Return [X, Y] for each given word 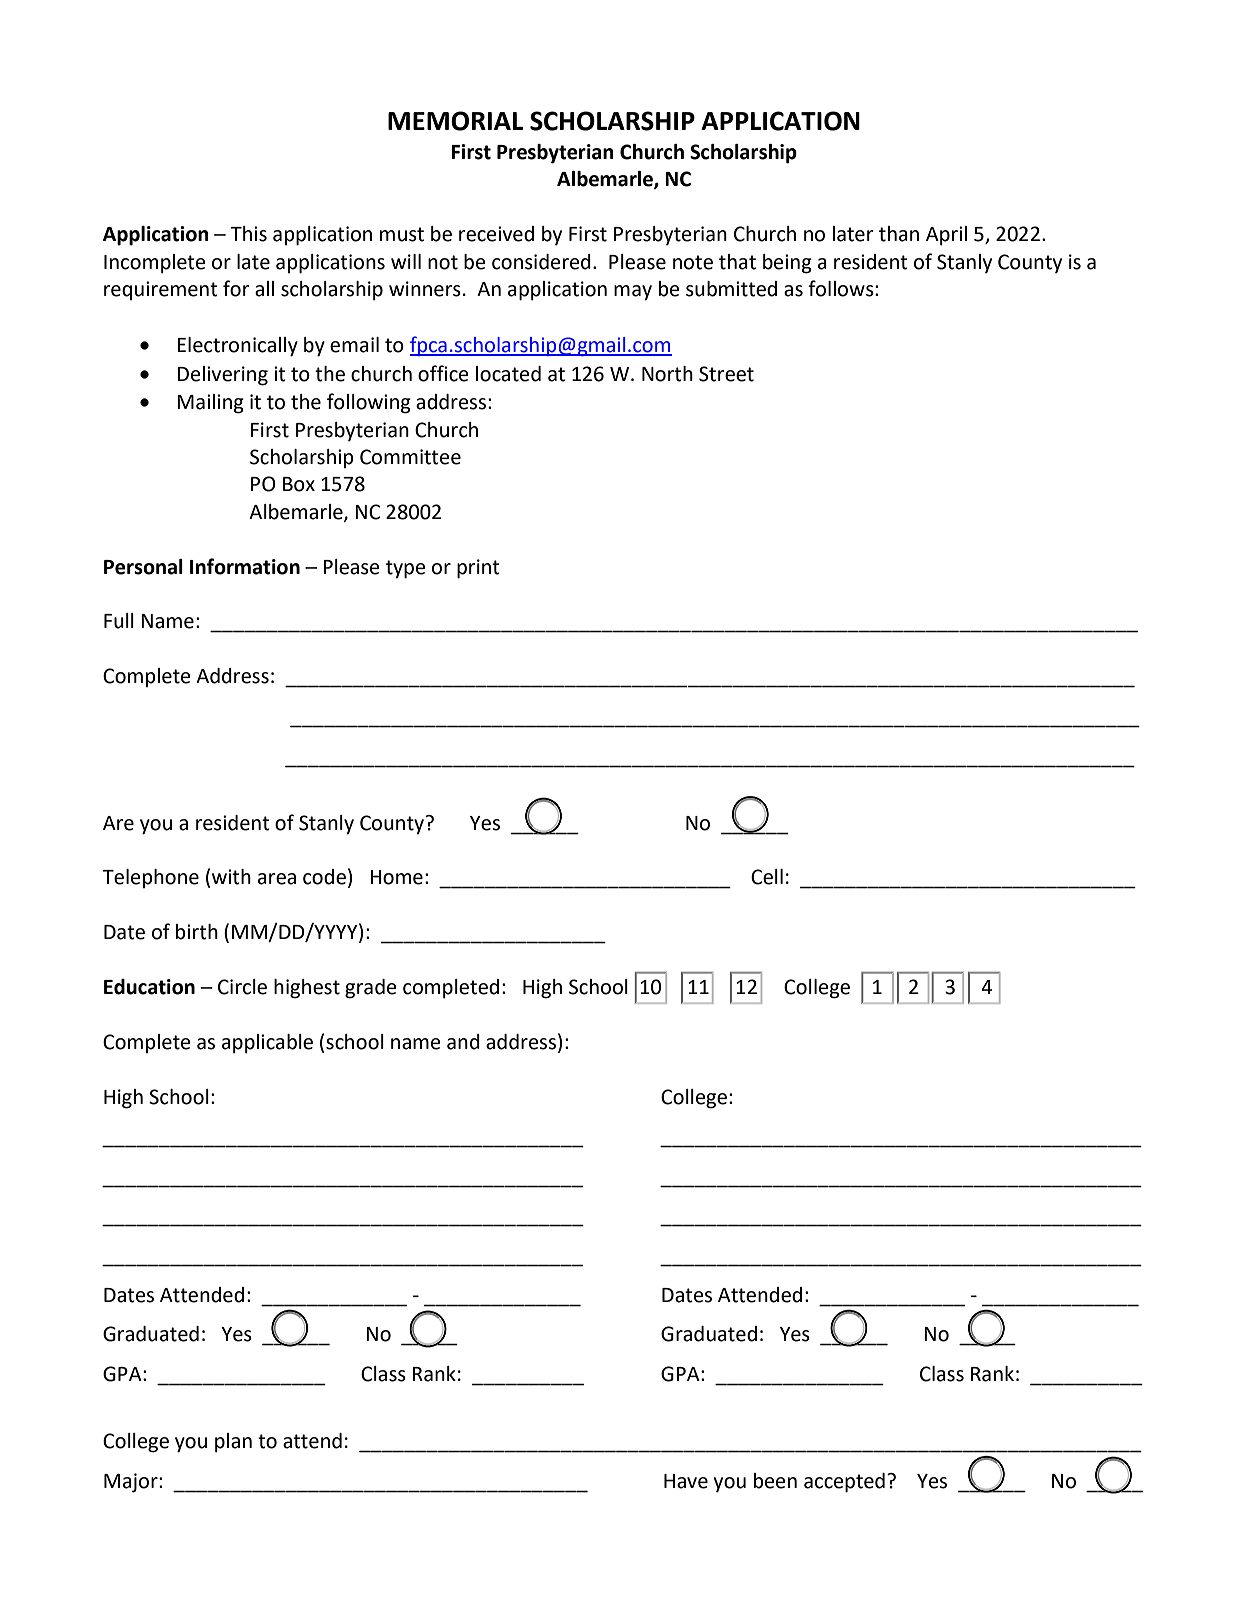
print [478, 569]
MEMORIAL [455, 121]
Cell [767, 877]
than [899, 234]
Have [686, 1481]
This [248, 234]
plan [233, 1443]
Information [245, 566]
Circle [242, 987]
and [463, 1042]
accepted [844, 1483]
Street [726, 374]
